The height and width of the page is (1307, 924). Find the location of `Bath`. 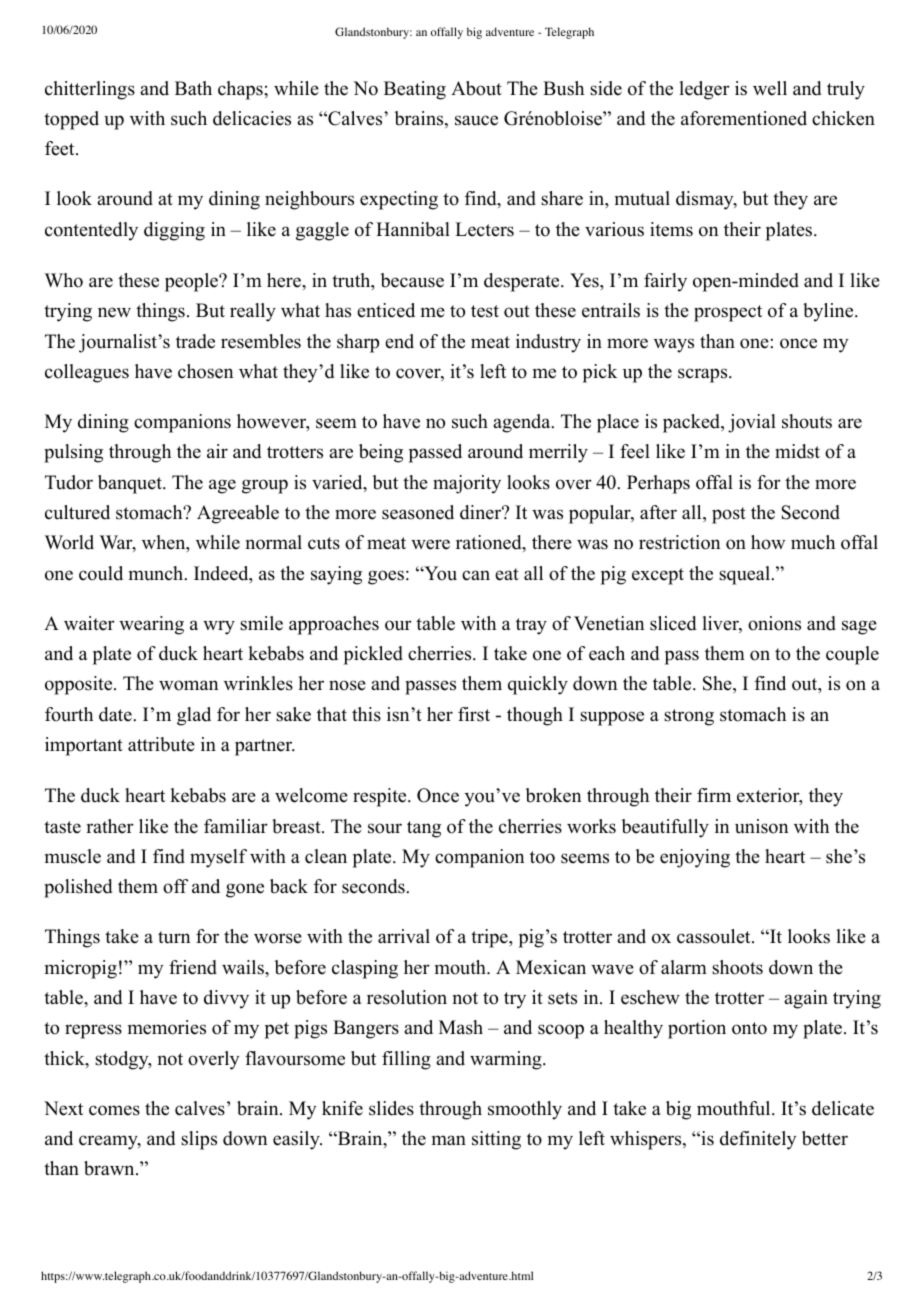

Bath is located at coordinates (193, 88).
